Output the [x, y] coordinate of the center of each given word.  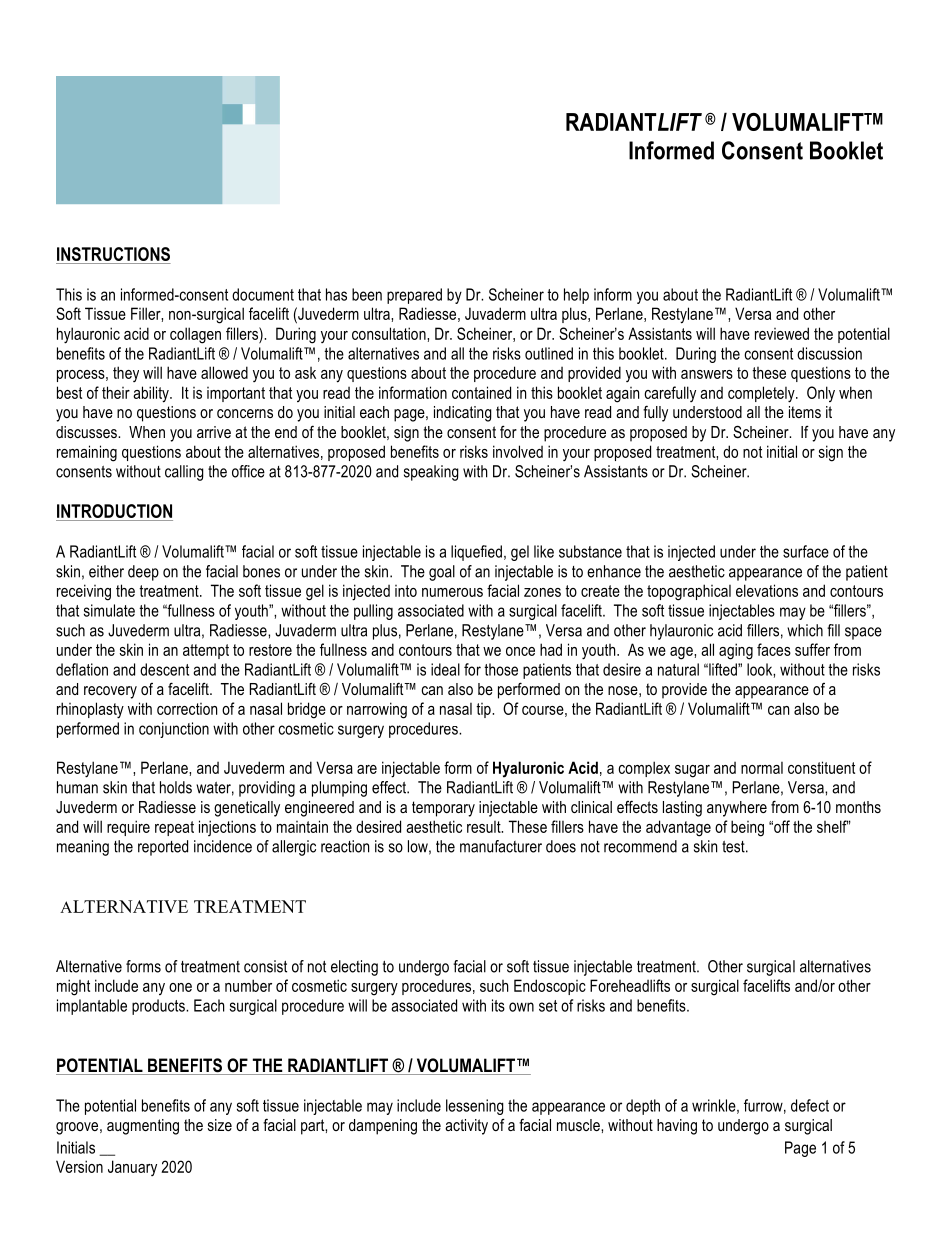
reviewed [782, 333]
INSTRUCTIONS [113, 254]
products [159, 1007]
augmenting [143, 1127]
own [521, 1007]
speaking [431, 473]
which [805, 630]
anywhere [737, 809]
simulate [109, 610]
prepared [414, 296]
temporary [443, 809]
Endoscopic [550, 987]
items [805, 412]
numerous [452, 592]
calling [184, 473]
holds [176, 787]
